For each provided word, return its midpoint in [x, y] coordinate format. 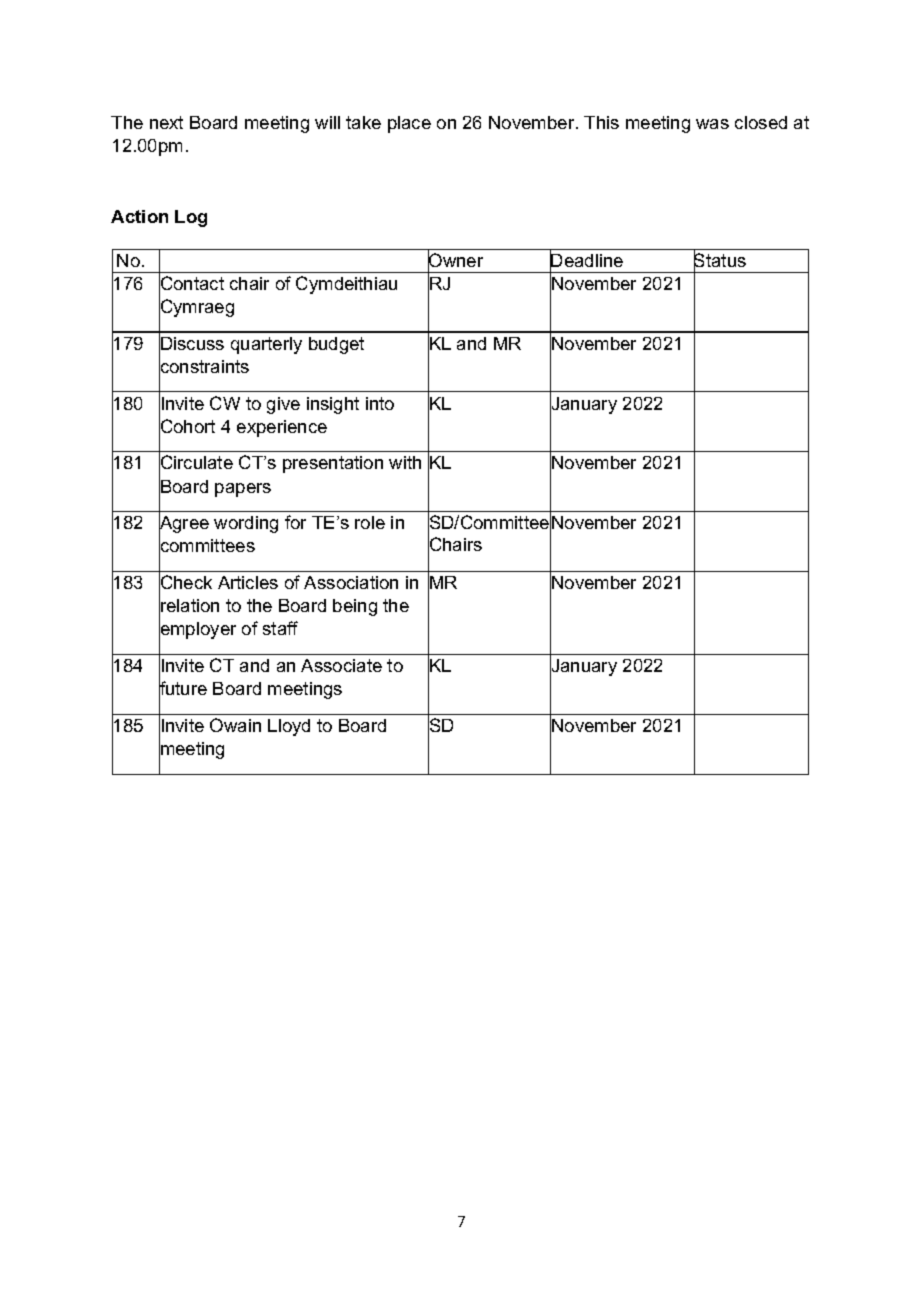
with [405, 462]
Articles [248, 582]
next [166, 122]
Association [351, 582]
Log [191, 218]
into [380, 403]
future [183, 689]
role [370, 522]
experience [282, 428]
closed [761, 122]
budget [336, 345]
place [409, 124]
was [712, 124]
